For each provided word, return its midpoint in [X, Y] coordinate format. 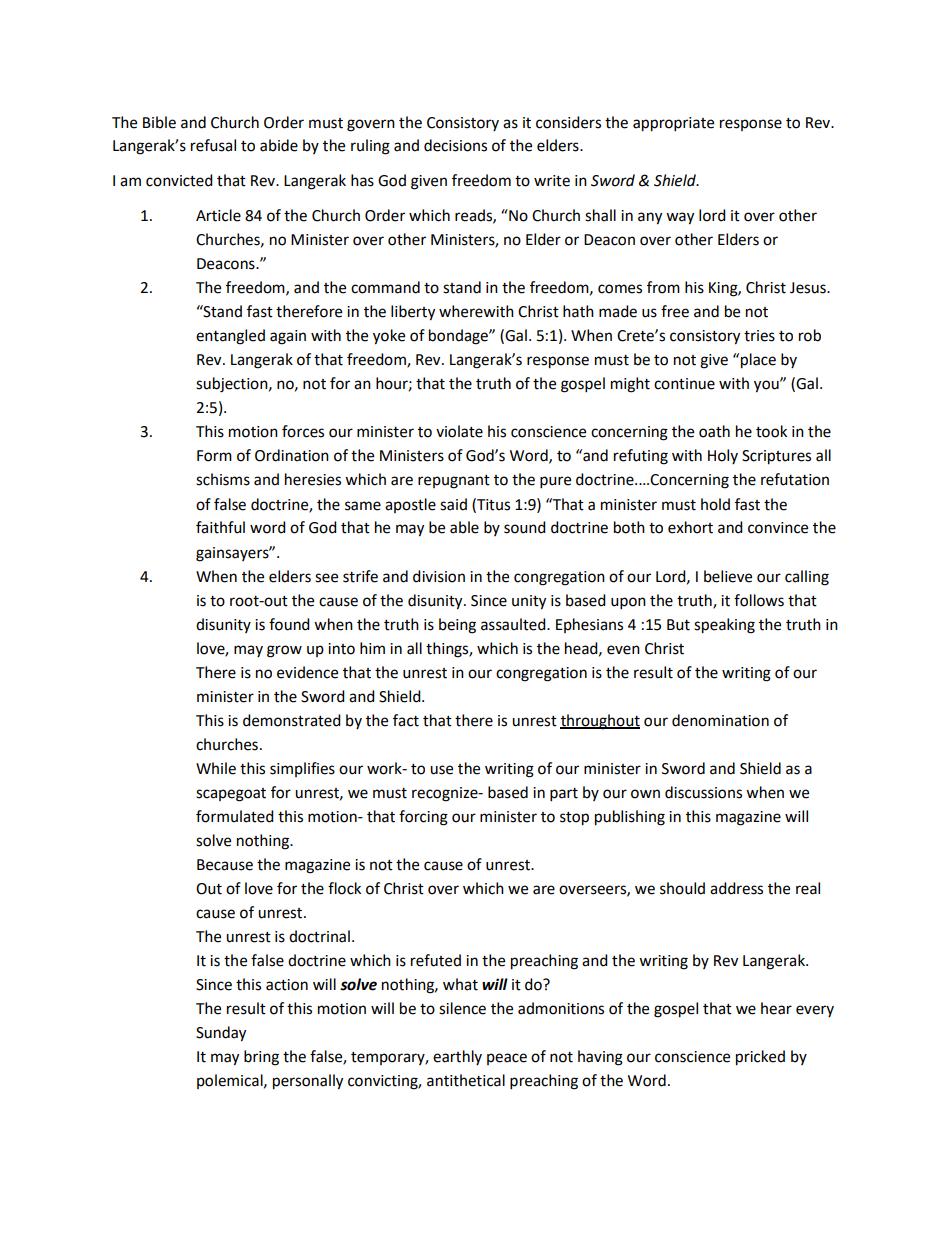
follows [759, 600]
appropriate [673, 124]
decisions [455, 145]
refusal [213, 145]
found [289, 624]
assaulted [514, 624]
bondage [459, 337]
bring [261, 1058]
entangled [230, 337]
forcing [423, 818]
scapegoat [231, 795]
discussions [703, 792]
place [758, 361]
